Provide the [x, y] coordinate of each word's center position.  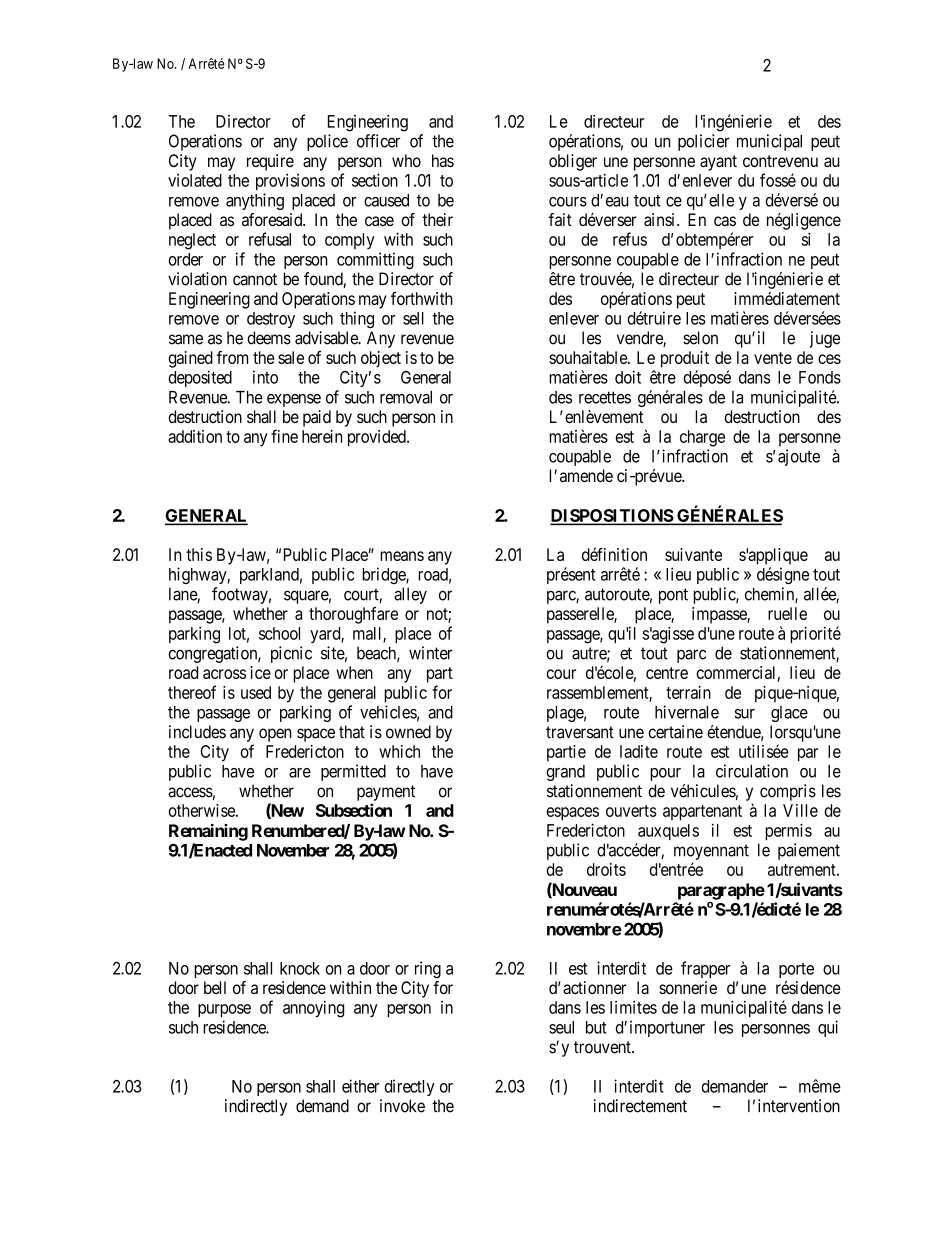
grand [565, 773]
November [293, 850]
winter [430, 653]
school [279, 633]
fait [560, 219]
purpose [224, 1010]
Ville [800, 810]
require [270, 162]
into [265, 377]
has [443, 160]
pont [673, 596]
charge [702, 438]
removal [406, 397]
